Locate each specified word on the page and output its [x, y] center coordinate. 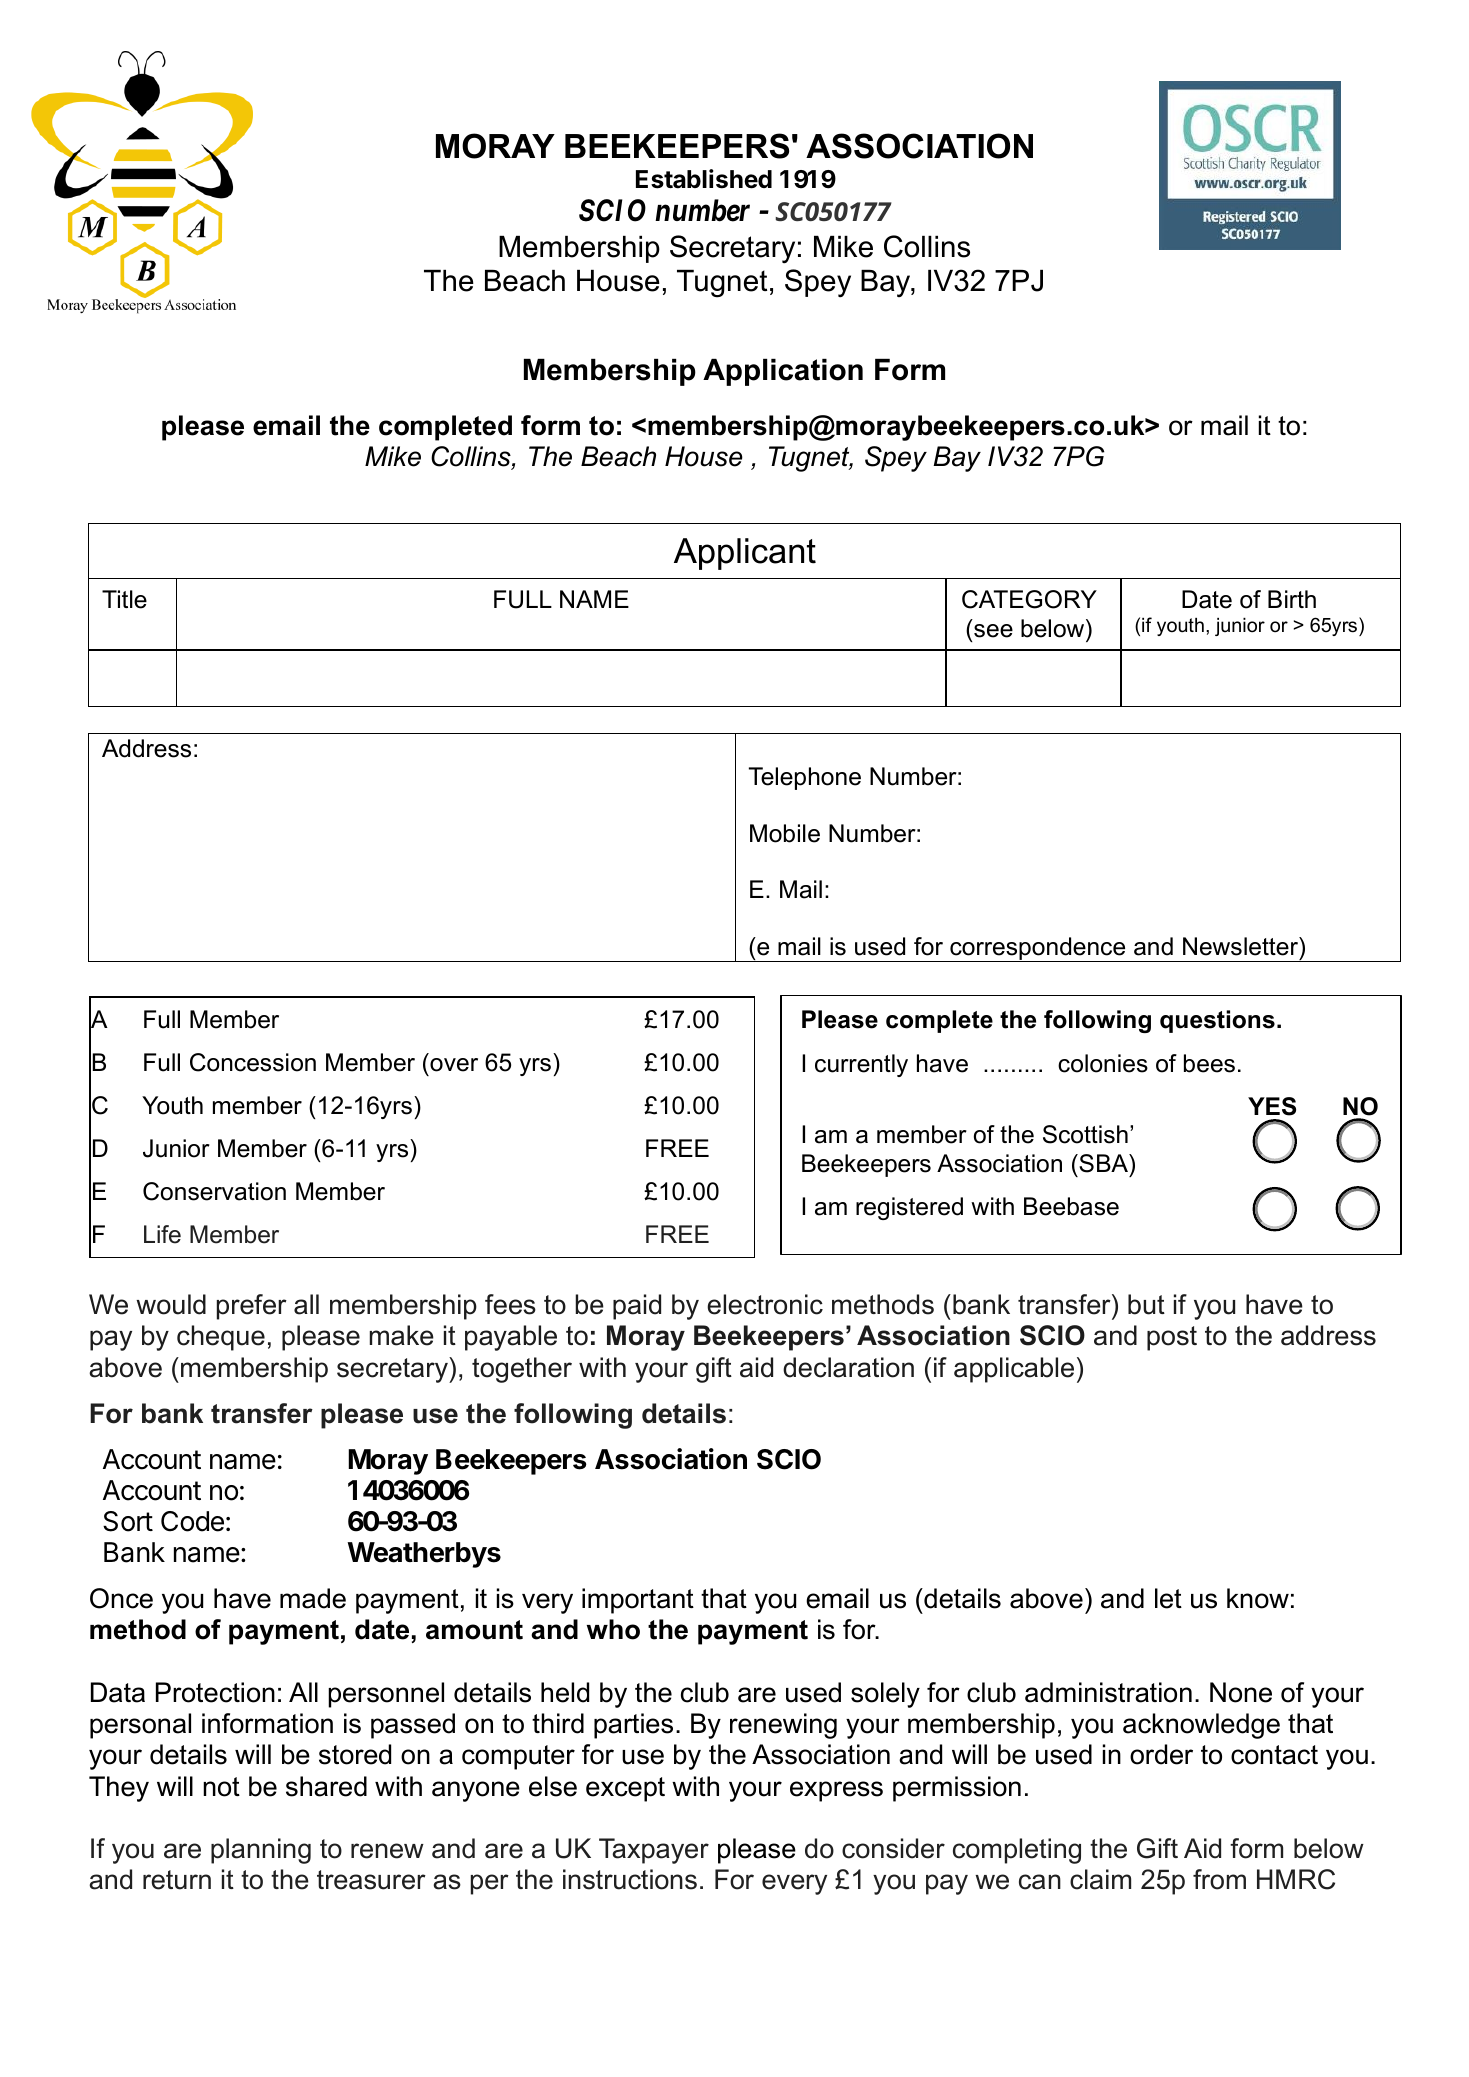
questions [1217, 1021]
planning [261, 1851]
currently [861, 1065]
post [1172, 1338]
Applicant [745, 554]
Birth [1292, 599]
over [454, 1065]
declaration [848, 1367]
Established [704, 179]
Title [124, 599]
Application [783, 372]
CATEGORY [1029, 599]
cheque [221, 1338]
